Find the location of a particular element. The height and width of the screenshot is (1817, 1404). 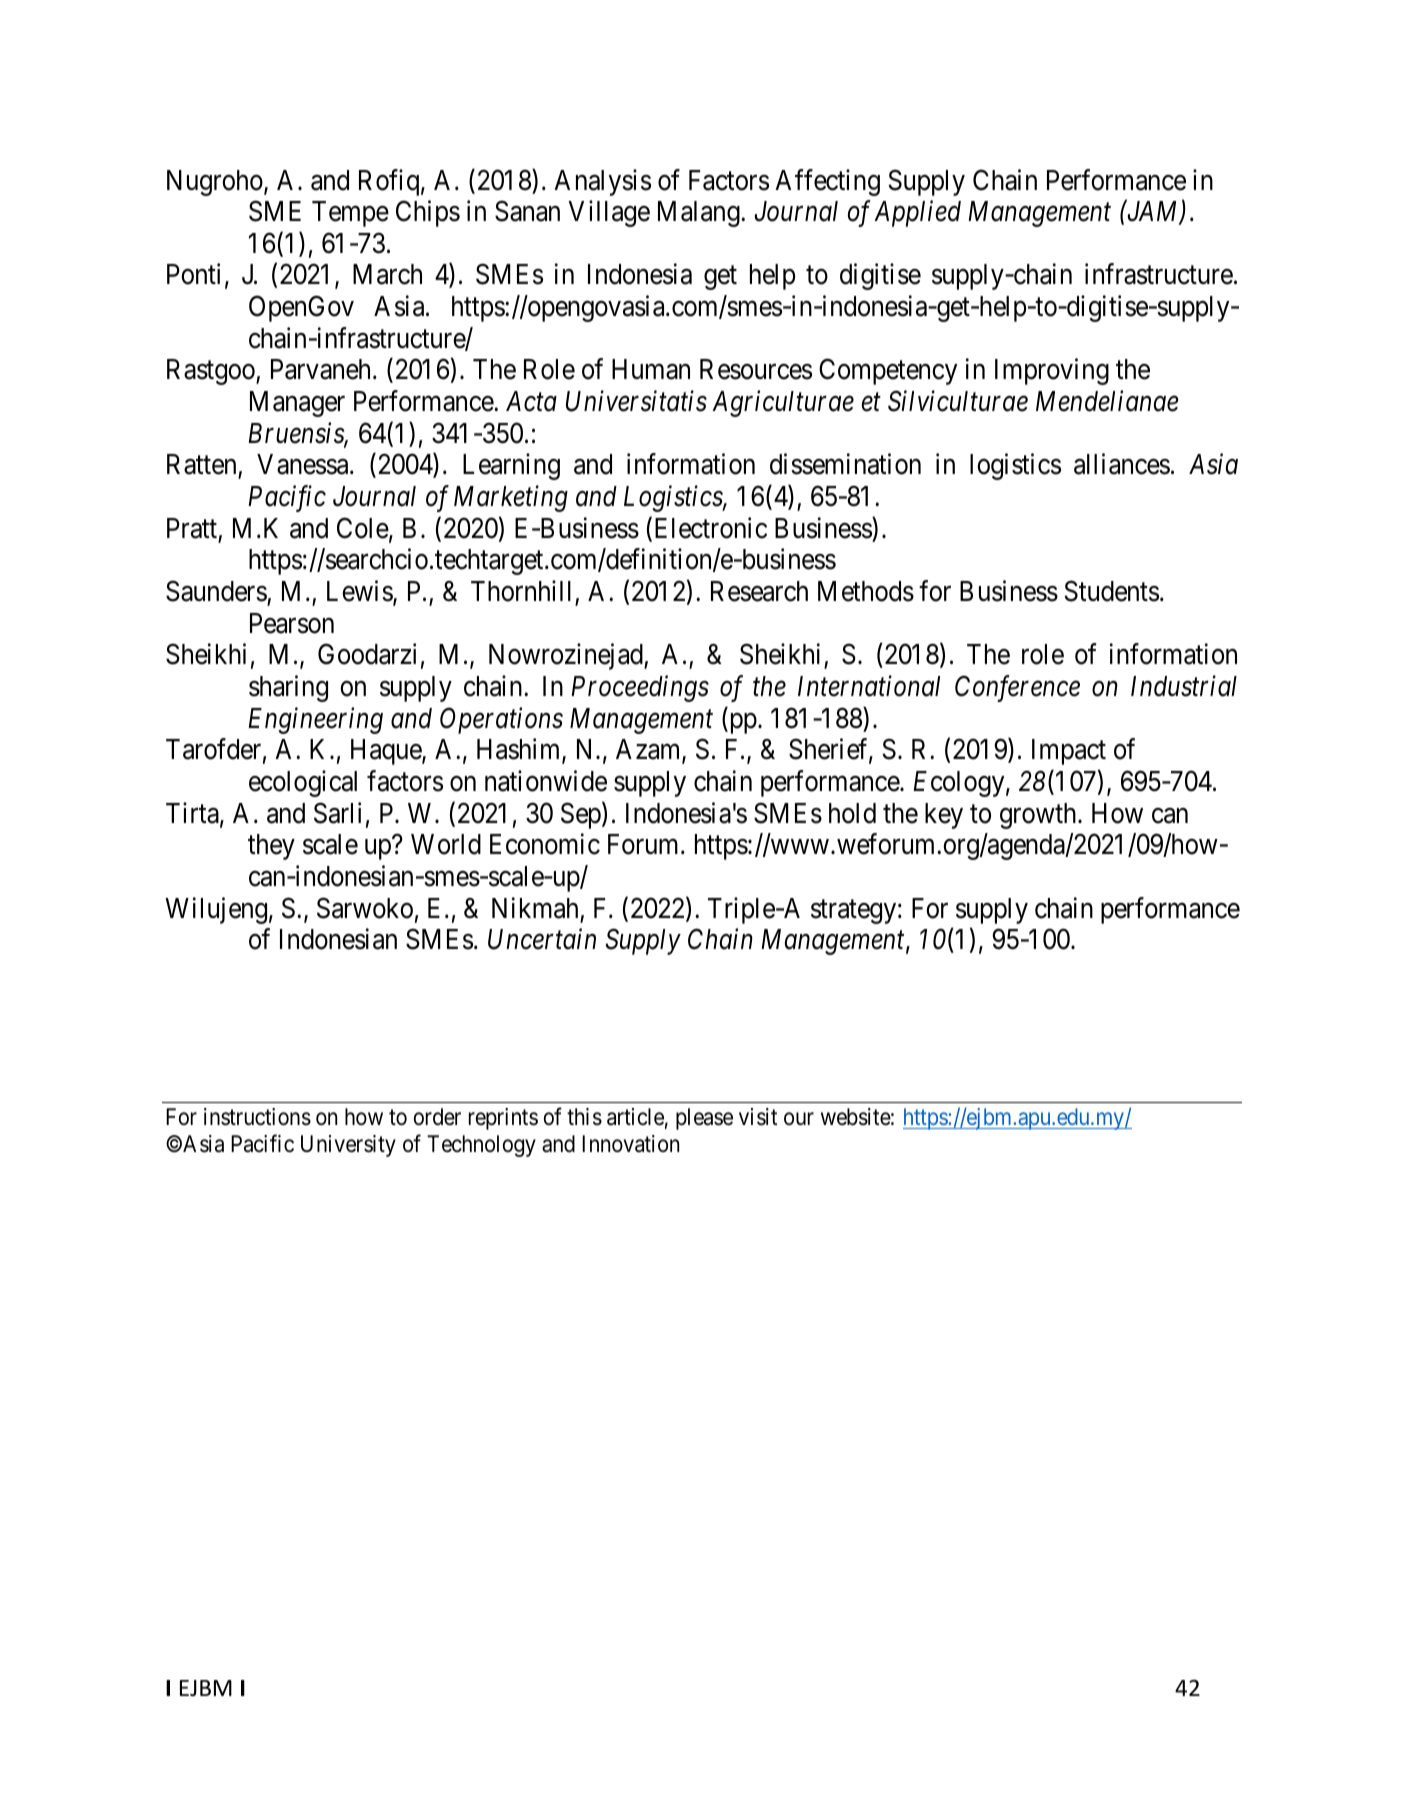

sharing is located at coordinates (288, 688).
